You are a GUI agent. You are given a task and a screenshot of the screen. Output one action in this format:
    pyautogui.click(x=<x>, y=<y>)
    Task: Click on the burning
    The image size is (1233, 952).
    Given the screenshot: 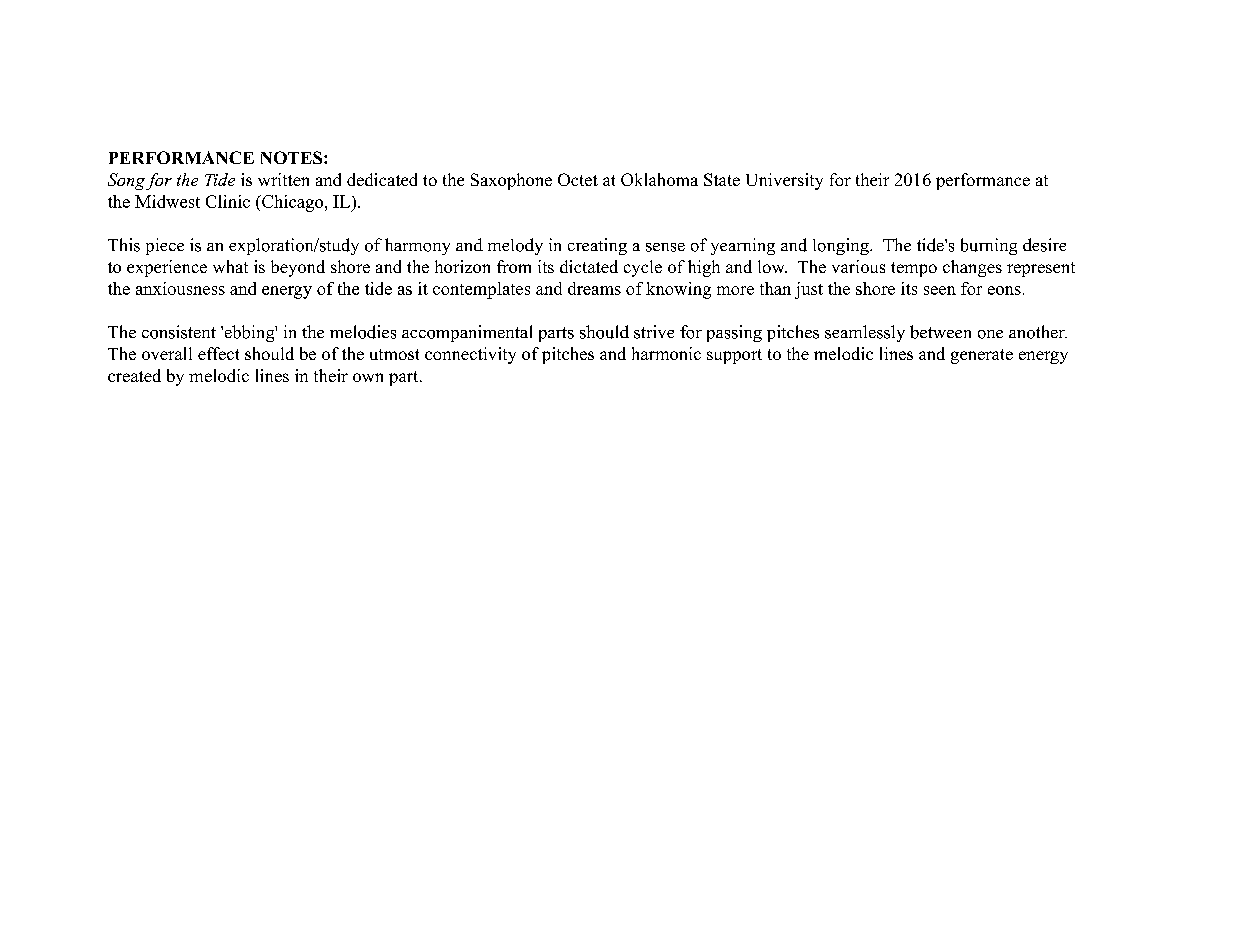 What is the action you would take?
    pyautogui.click(x=989, y=246)
